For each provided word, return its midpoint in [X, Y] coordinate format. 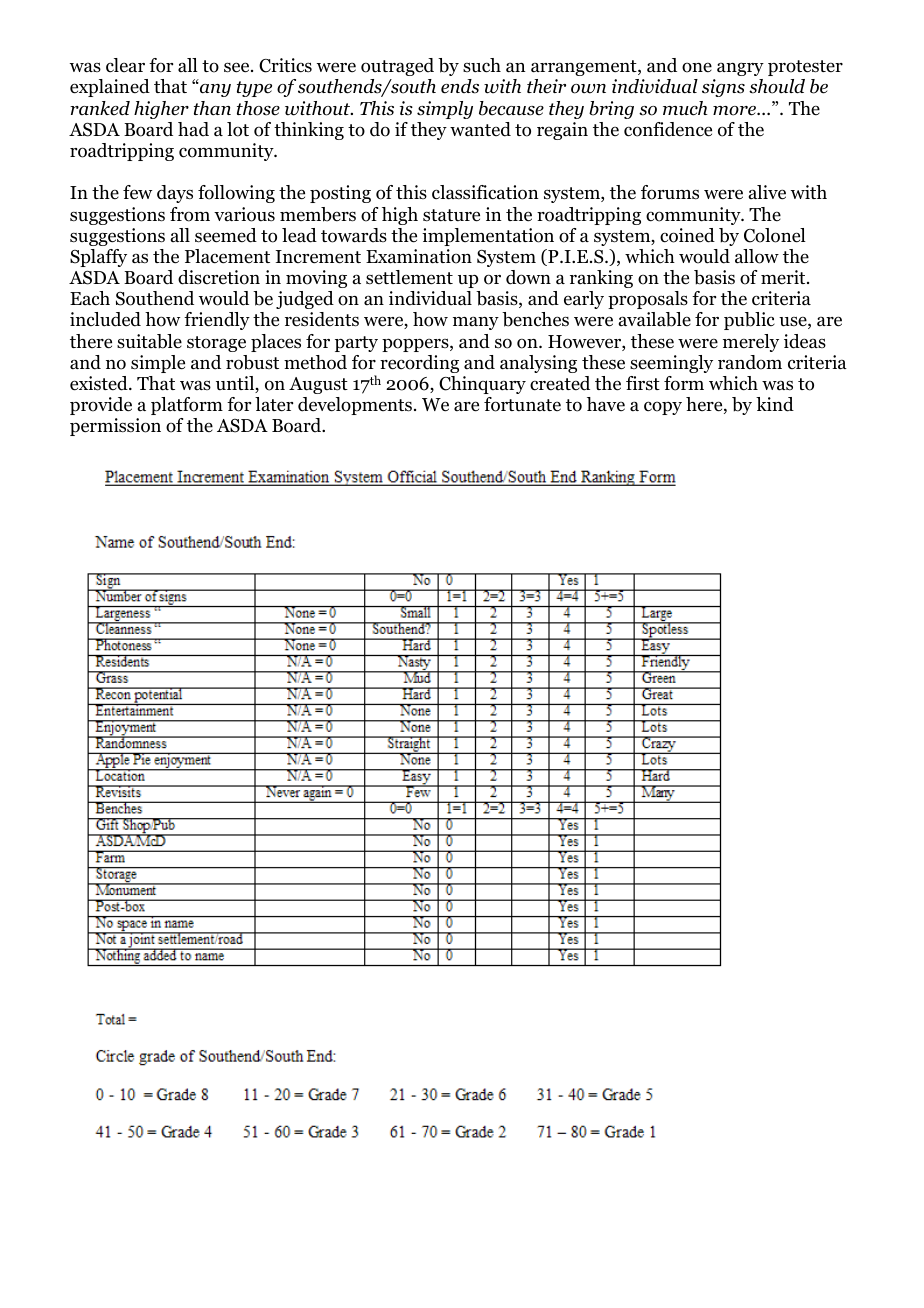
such [482, 65]
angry [740, 69]
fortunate [522, 404]
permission [115, 427]
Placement [227, 256]
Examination [419, 256]
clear [125, 65]
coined [687, 235]
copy [663, 408]
